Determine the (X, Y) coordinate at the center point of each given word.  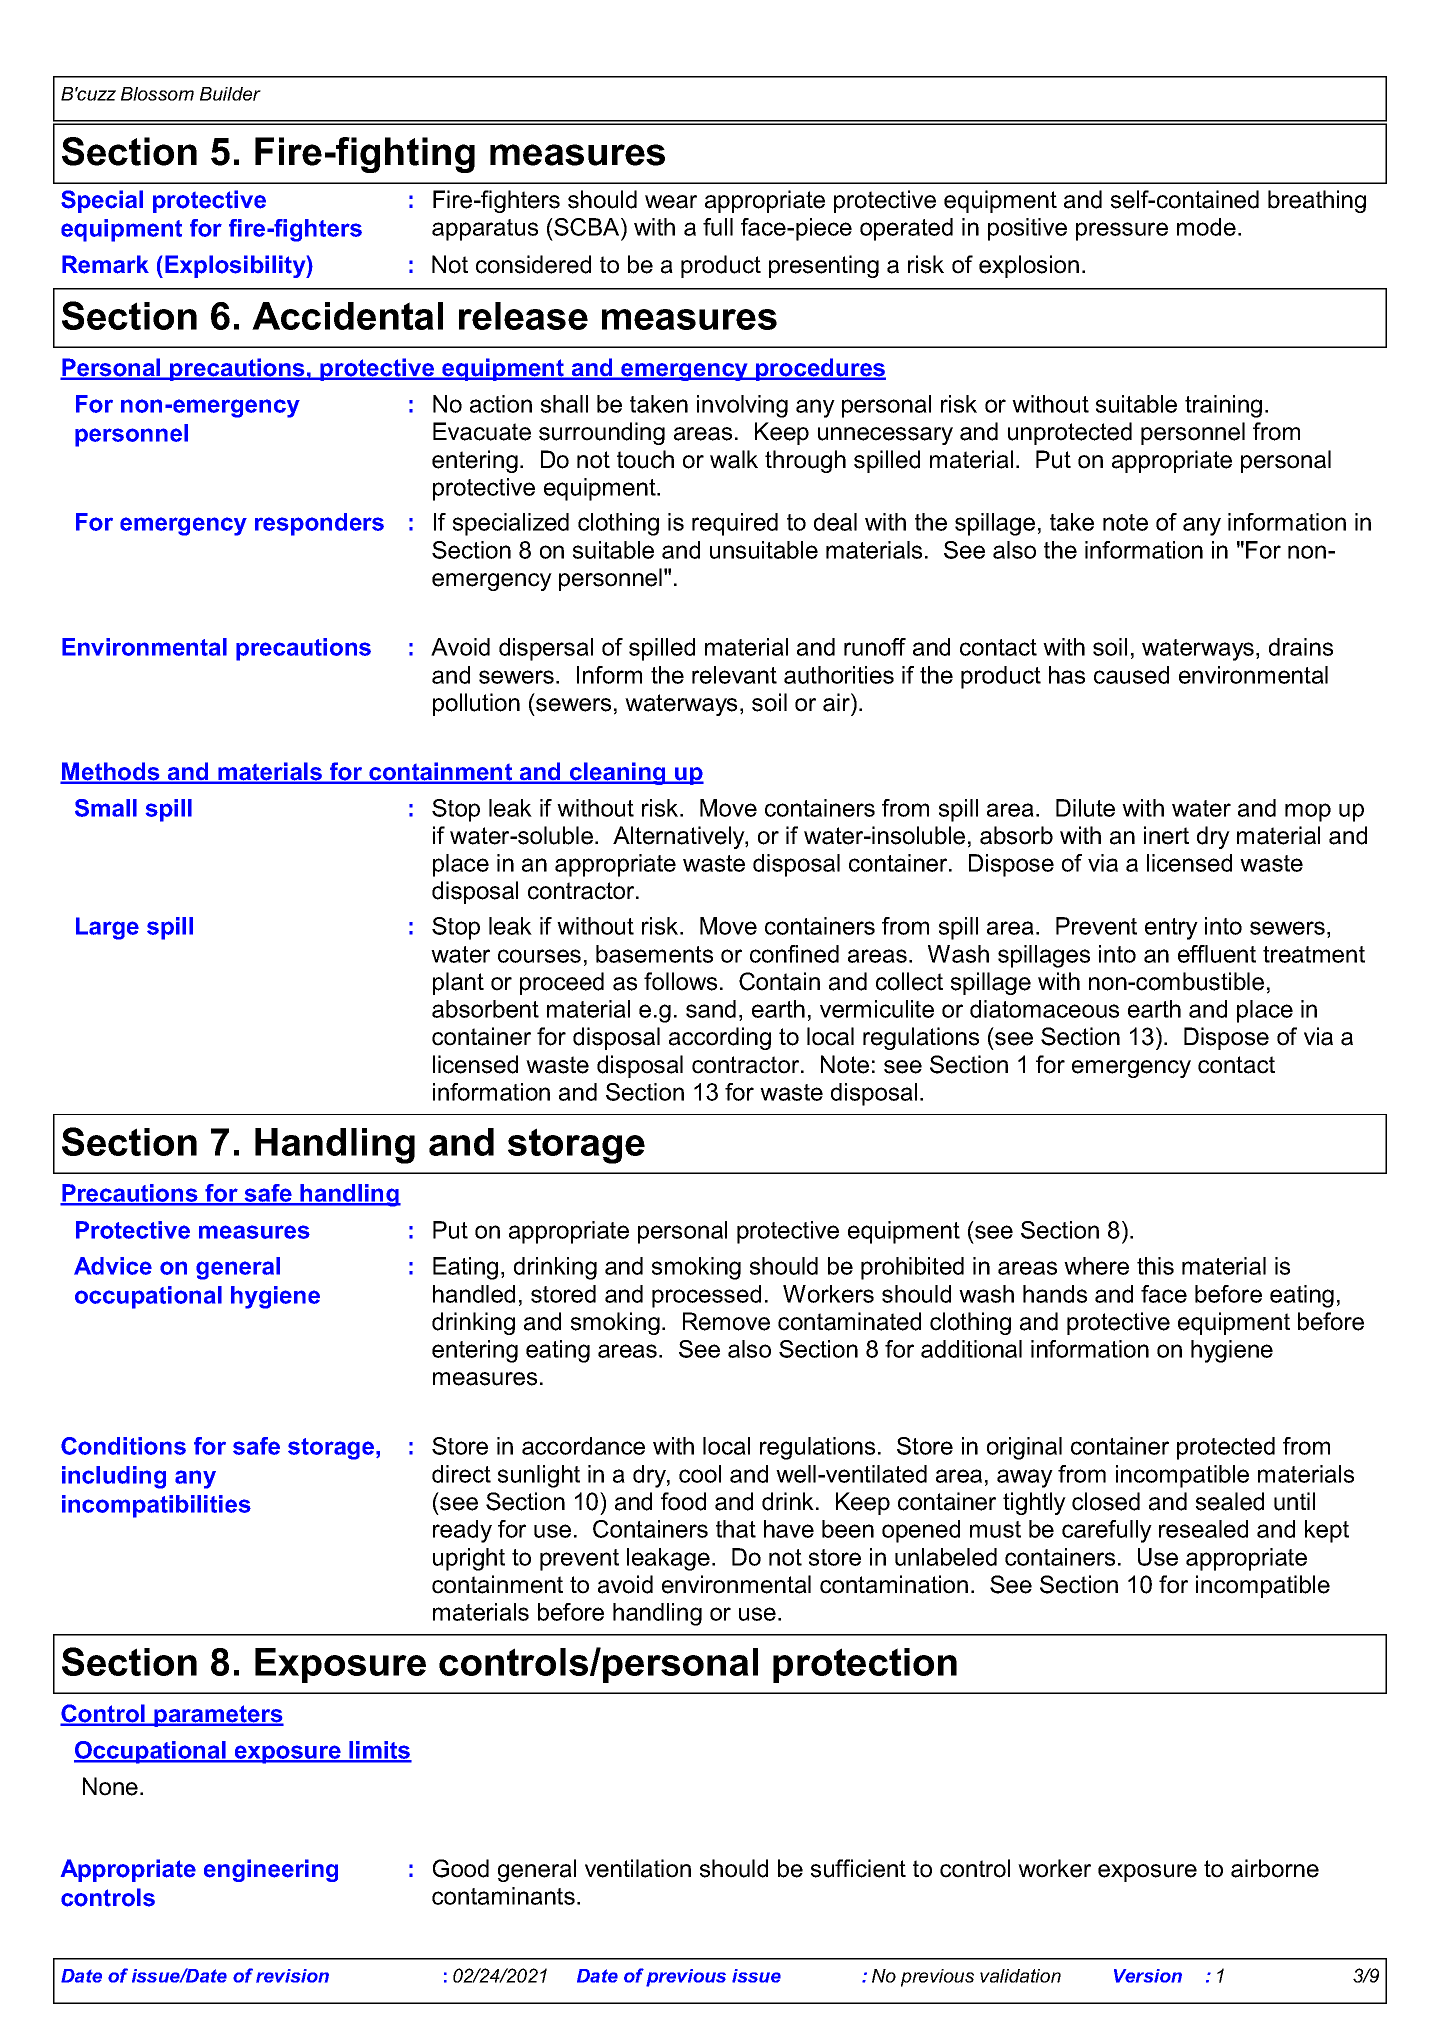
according (720, 1038)
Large (107, 928)
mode (1206, 227)
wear (671, 202)
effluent (1217, 954)
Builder (230, 94)
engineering (271, 1870)
